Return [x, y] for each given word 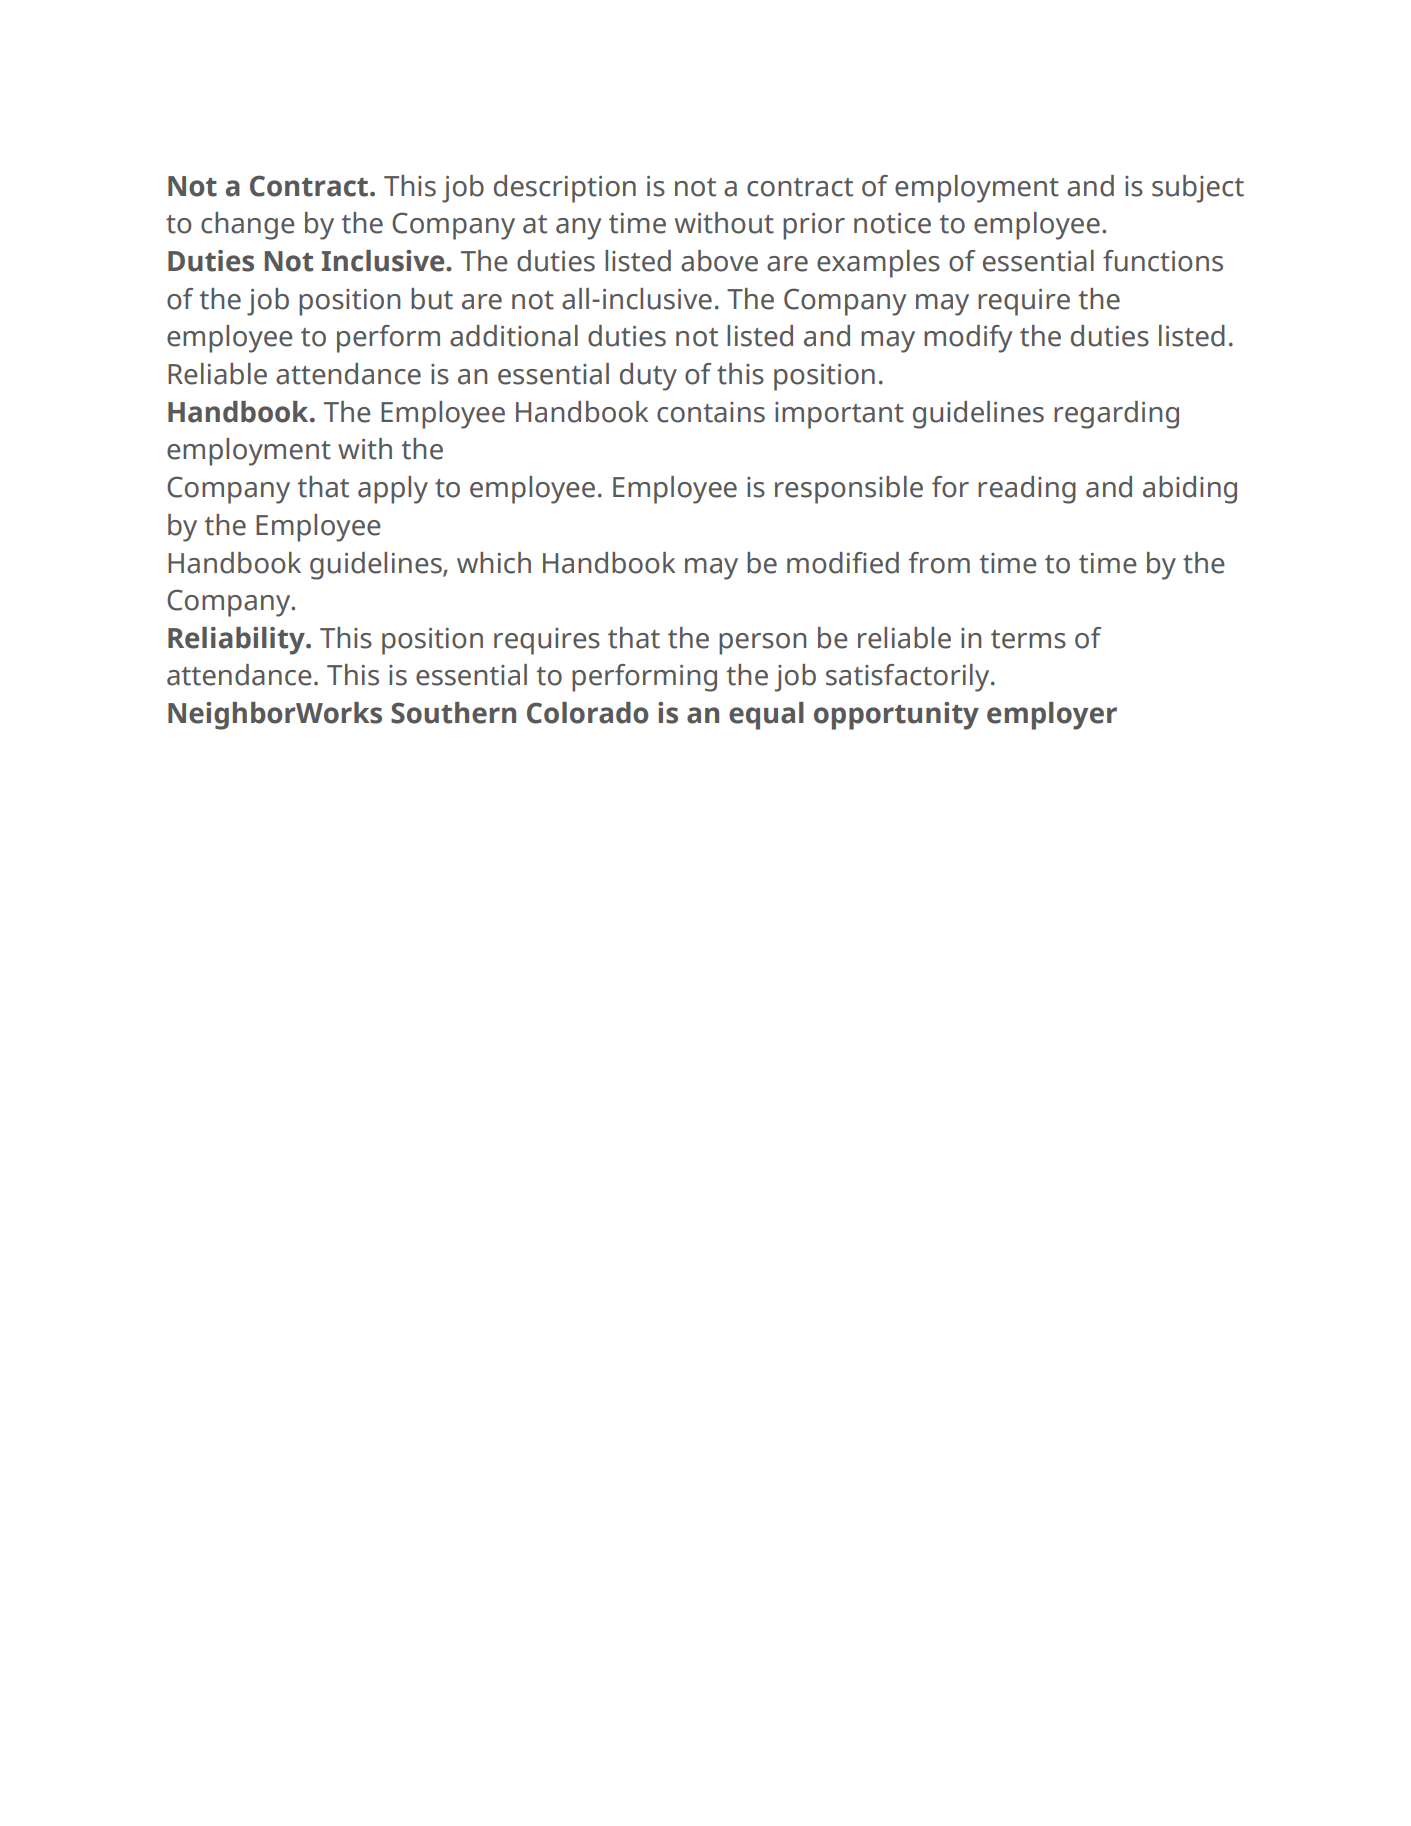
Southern [453, 713]
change [247, 226]
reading [1027, 490]
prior [814, 226]
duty [648, 377]
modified [843, 563]
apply [393, 490]
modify [968, 339]
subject [1198, 189]
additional [514, 336]
